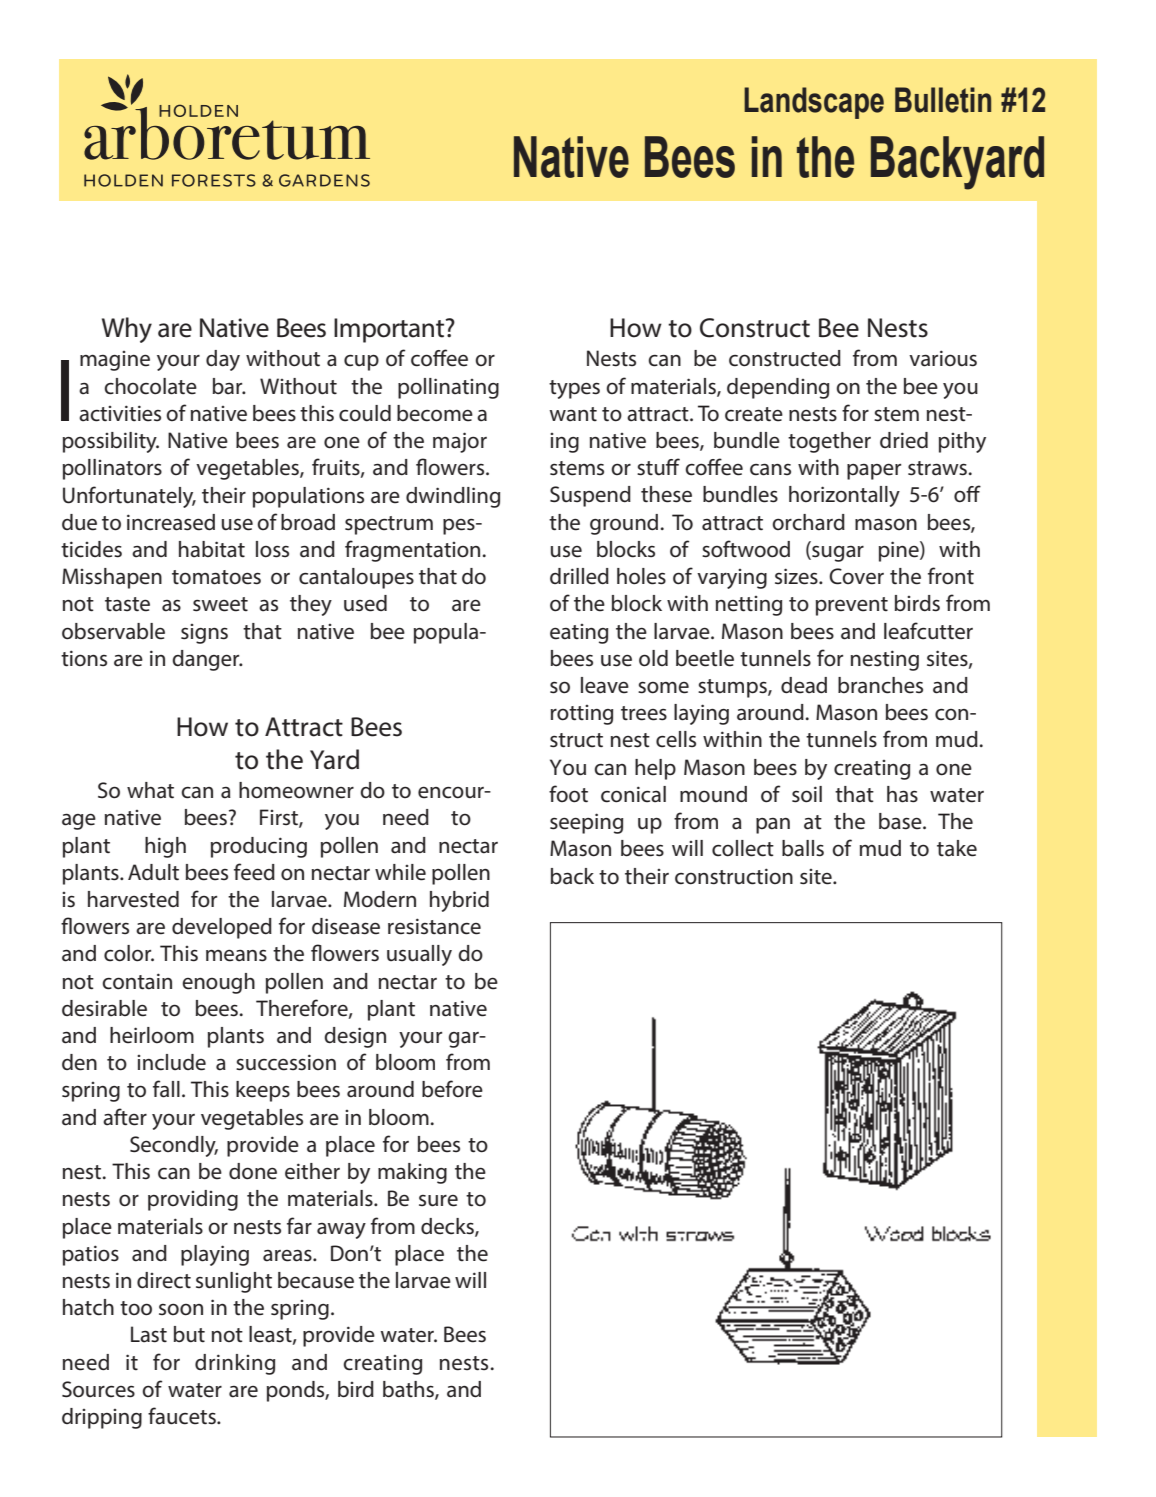 Image resolution: width=1156 pixels, height=1497 pixels. Describe the element at coordinates (183, 1416) in the document. I see `faucets` at that location.
